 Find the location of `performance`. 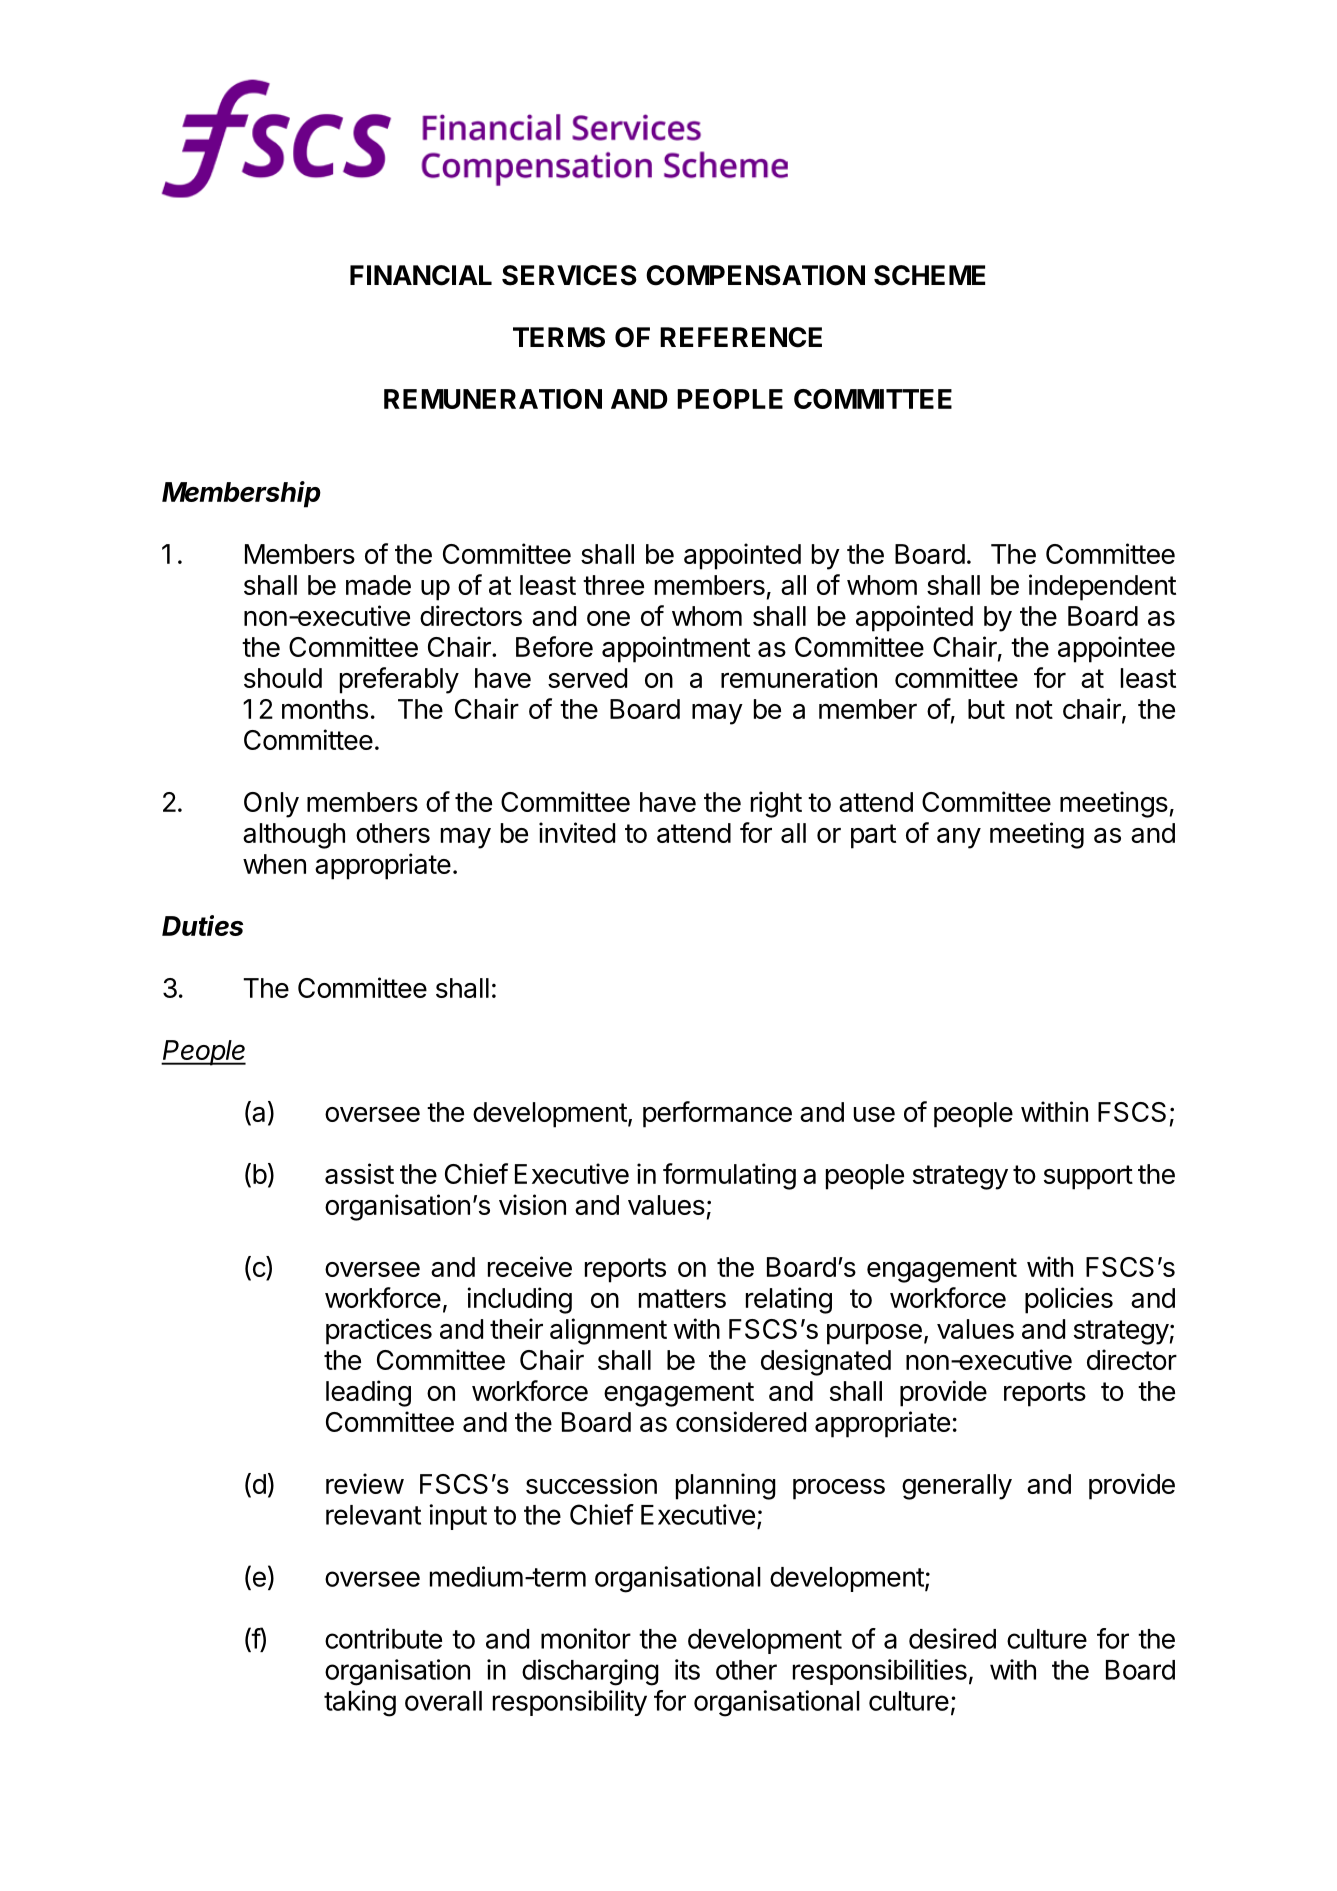

performance is located at coordinates (717, 1114).
